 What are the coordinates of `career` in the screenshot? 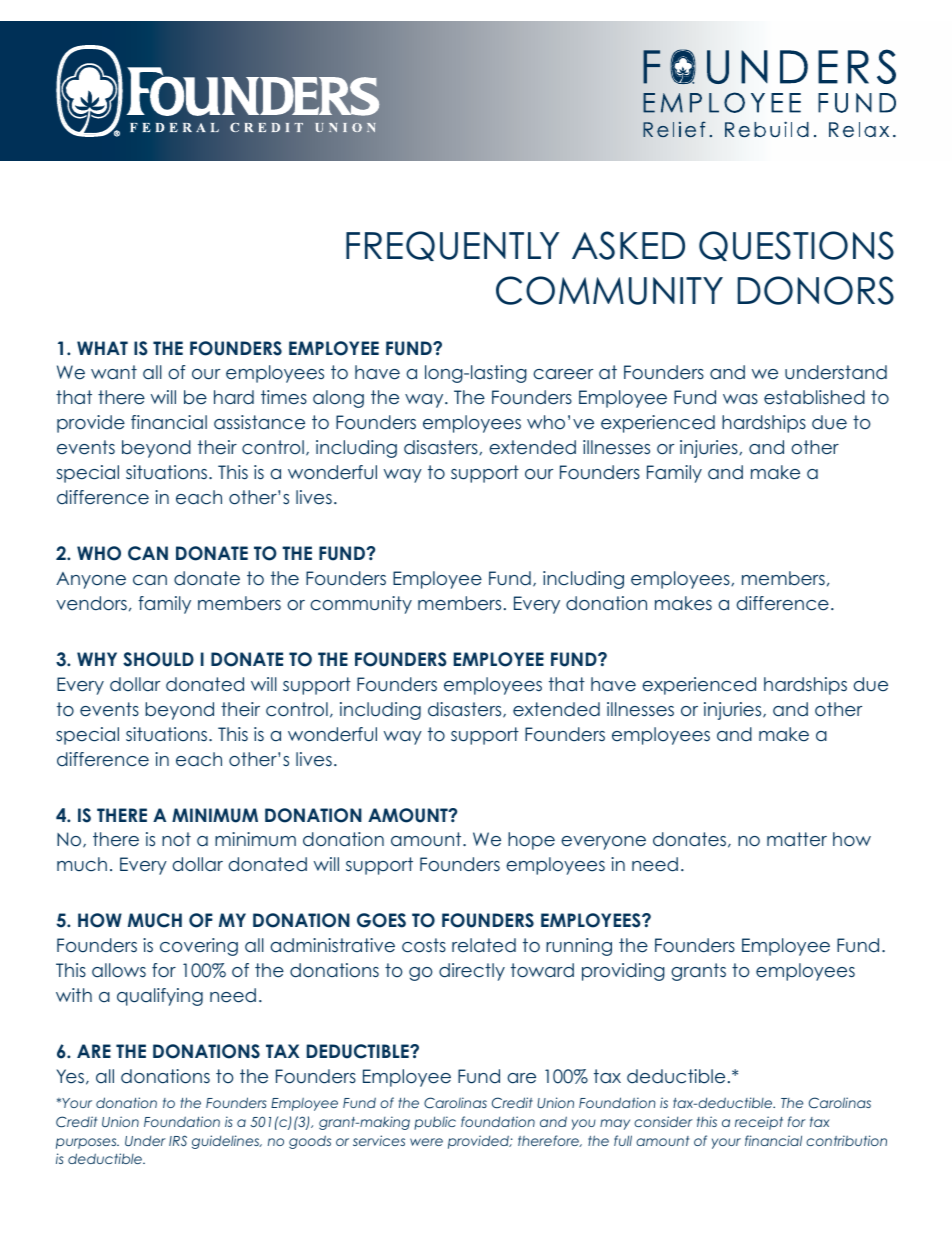 It's located at (563, 374).
